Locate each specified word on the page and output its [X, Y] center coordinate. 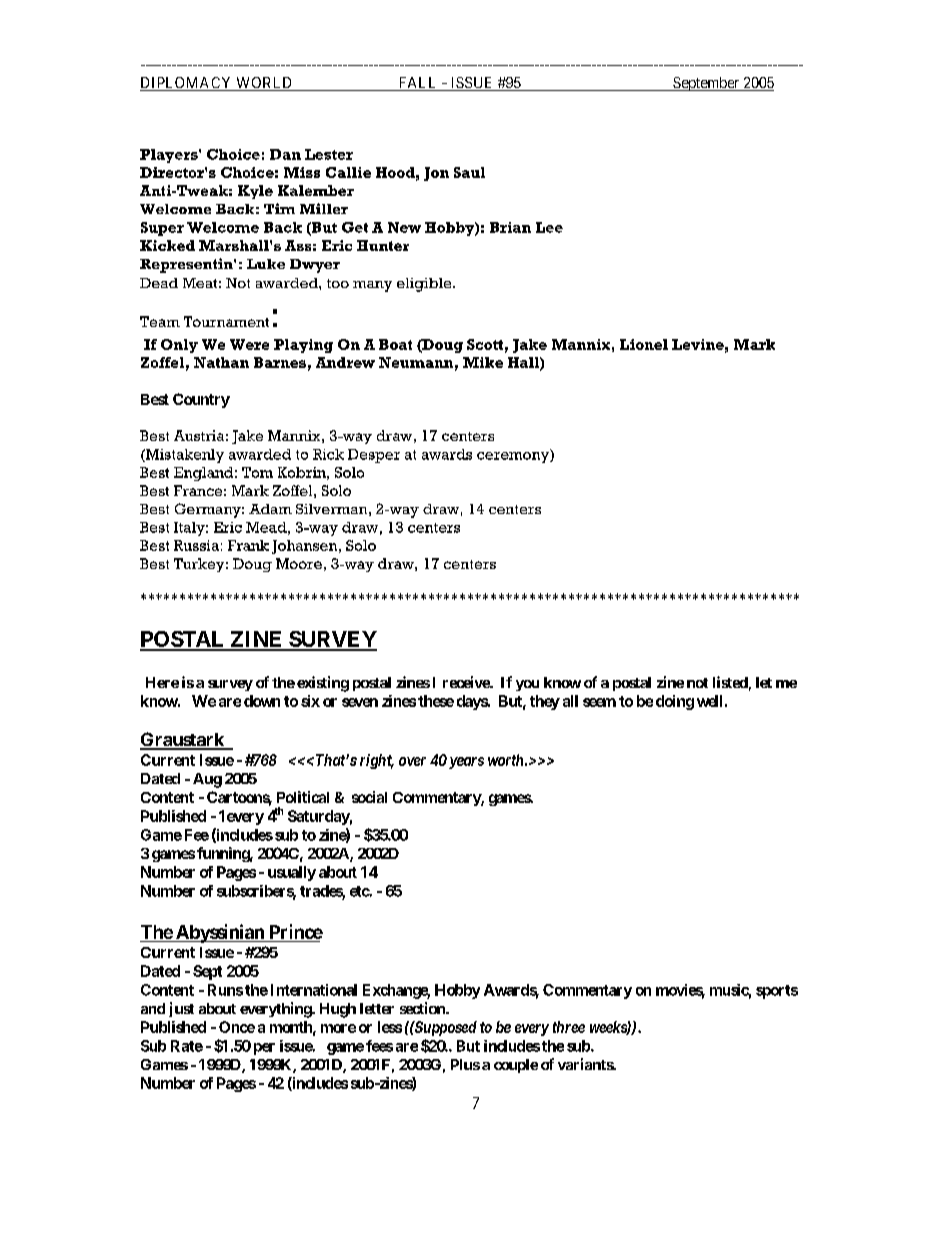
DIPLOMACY [187, 84]
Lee [549, 227]
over [412, 761]
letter [377, 1008]
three [569, 1027]
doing [675, 702]
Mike [483, 362]
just [181, 1009]
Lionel [644, 344]
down [262, 701]
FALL [418, 84]
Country [201, 400]
